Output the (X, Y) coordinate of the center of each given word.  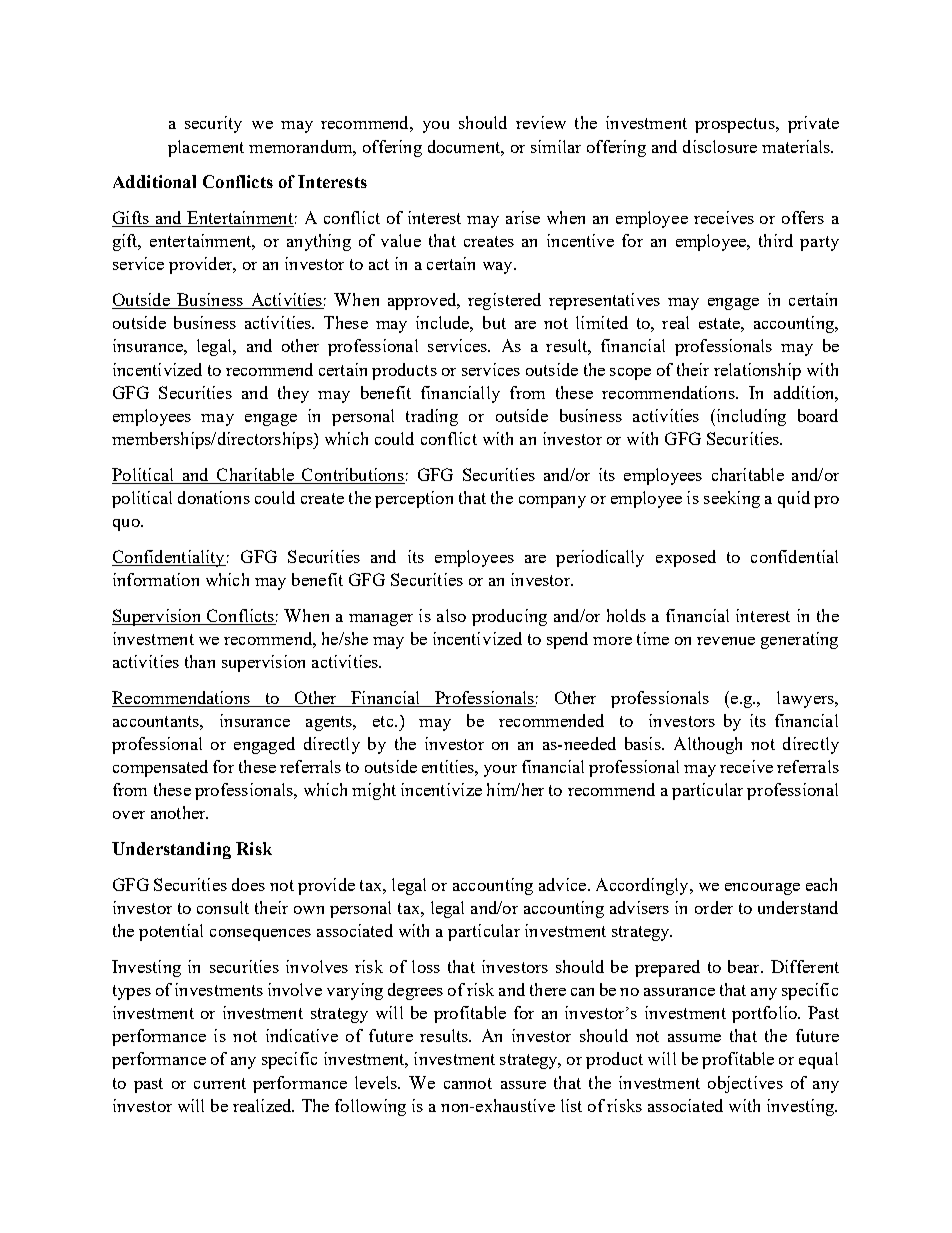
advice (564, 884)
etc (384, 721)
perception (414, 499)
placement (206, 148)
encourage (762, 889)
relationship (757, 371)
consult (223, 907)
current (220, 1083)
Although (708, 745)
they (293, 394)
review (541, 122)
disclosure (720, 146)
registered (504, 301)
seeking (732, 499)
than (200, 661)
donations (214, 497)
